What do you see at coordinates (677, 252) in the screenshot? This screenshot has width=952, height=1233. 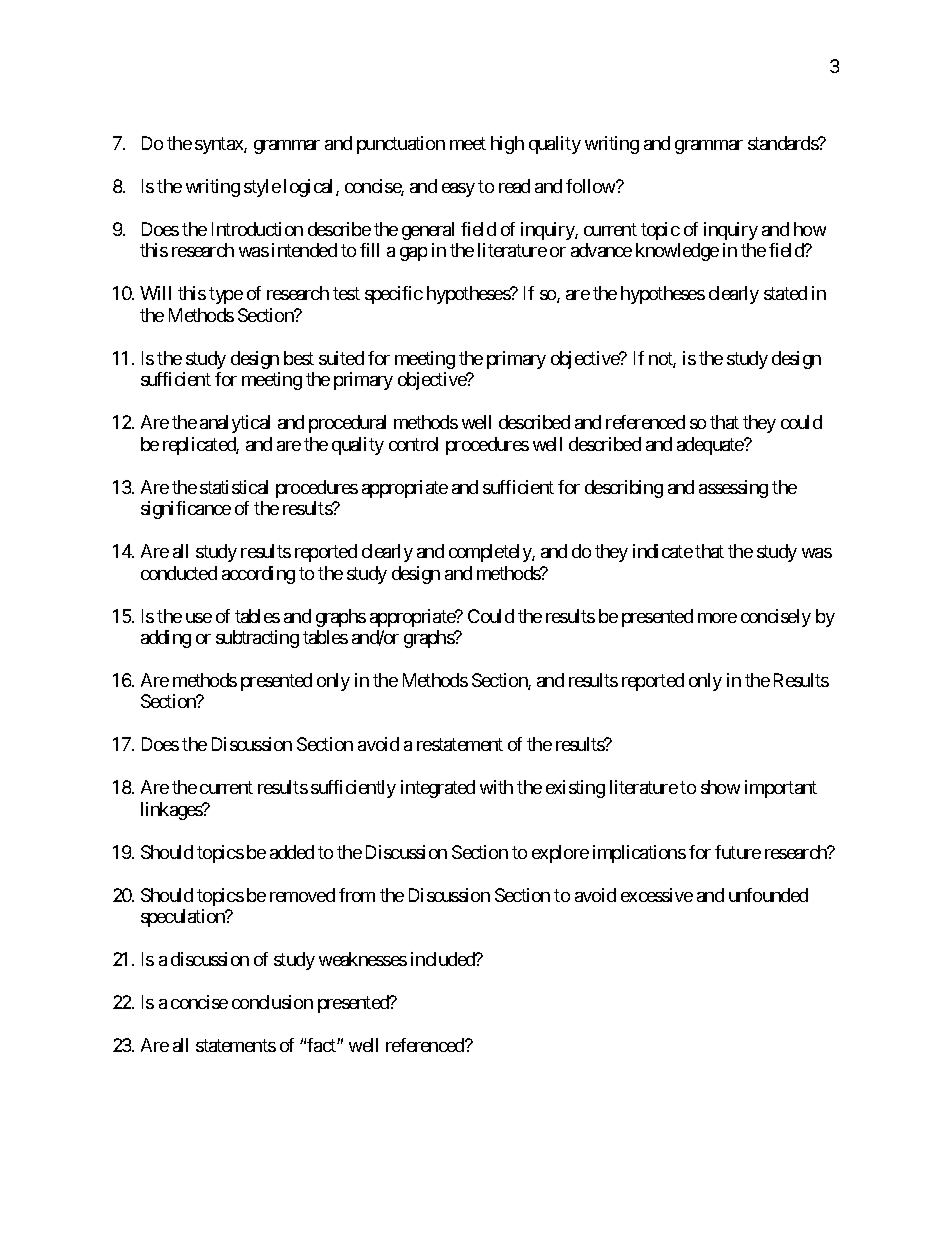 I see `knowledge` at bounding box center [677, 252].
